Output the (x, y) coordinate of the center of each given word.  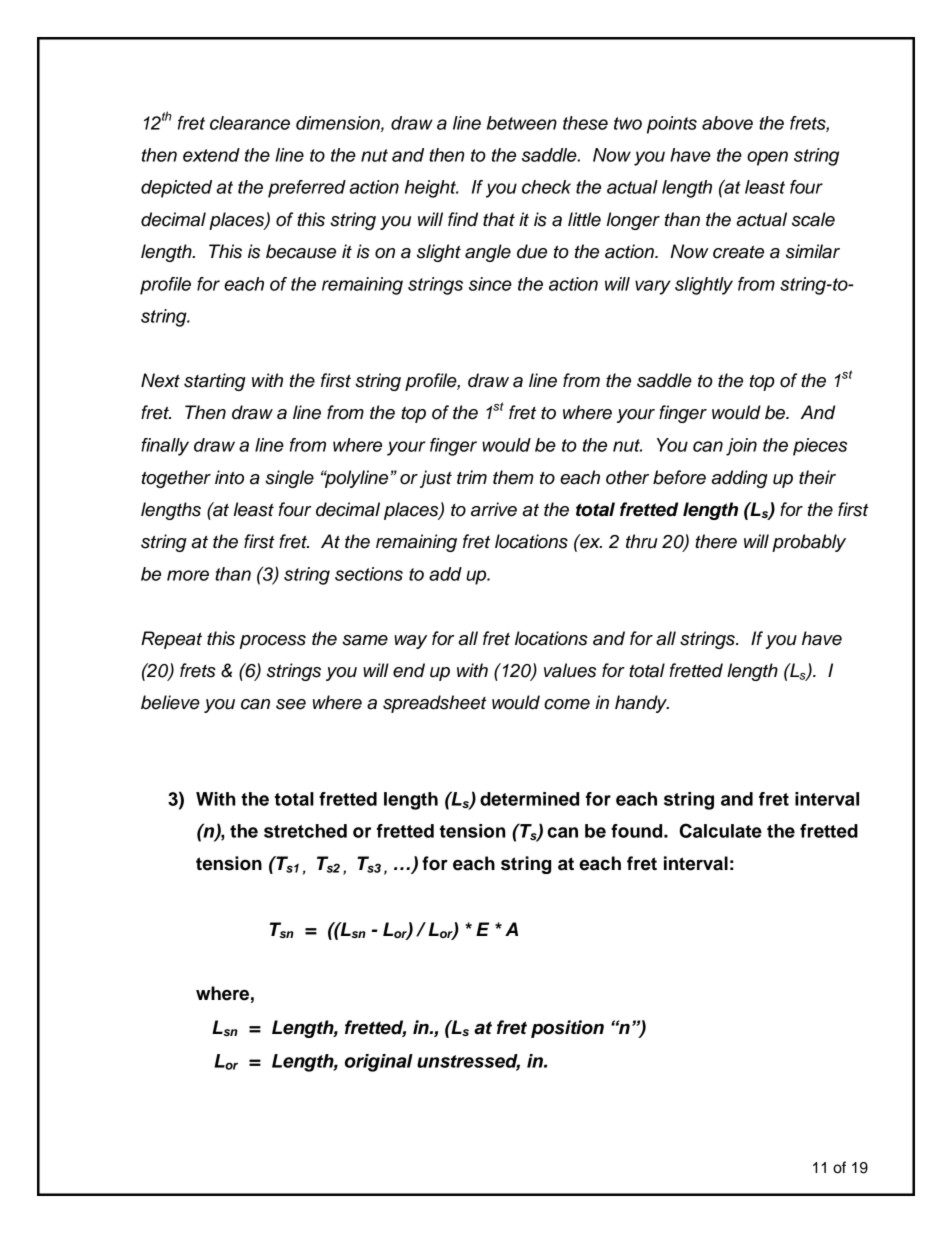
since (490, 284)
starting (215, 382)
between (522, 123)
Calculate (721, 830)
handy (642, 704)
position (567, 1029)
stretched (305, 831)
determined (529, 799)
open (767, 158)
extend (211, 155)
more (188, 575)
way (410, 642)
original (379, 1063)
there (716, 541)
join (741, 447)
